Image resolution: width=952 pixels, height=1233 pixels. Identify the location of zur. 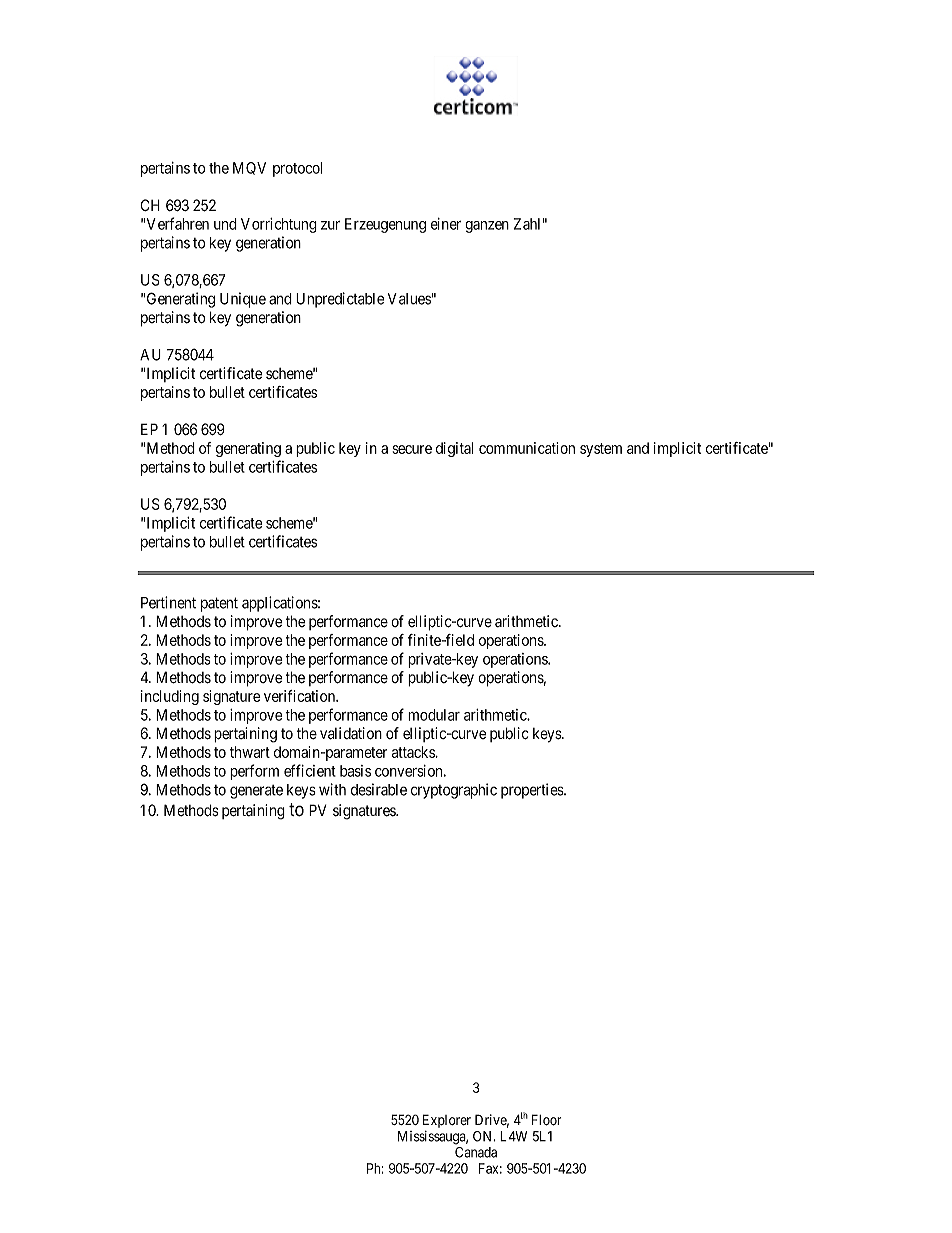
(330, 225).
